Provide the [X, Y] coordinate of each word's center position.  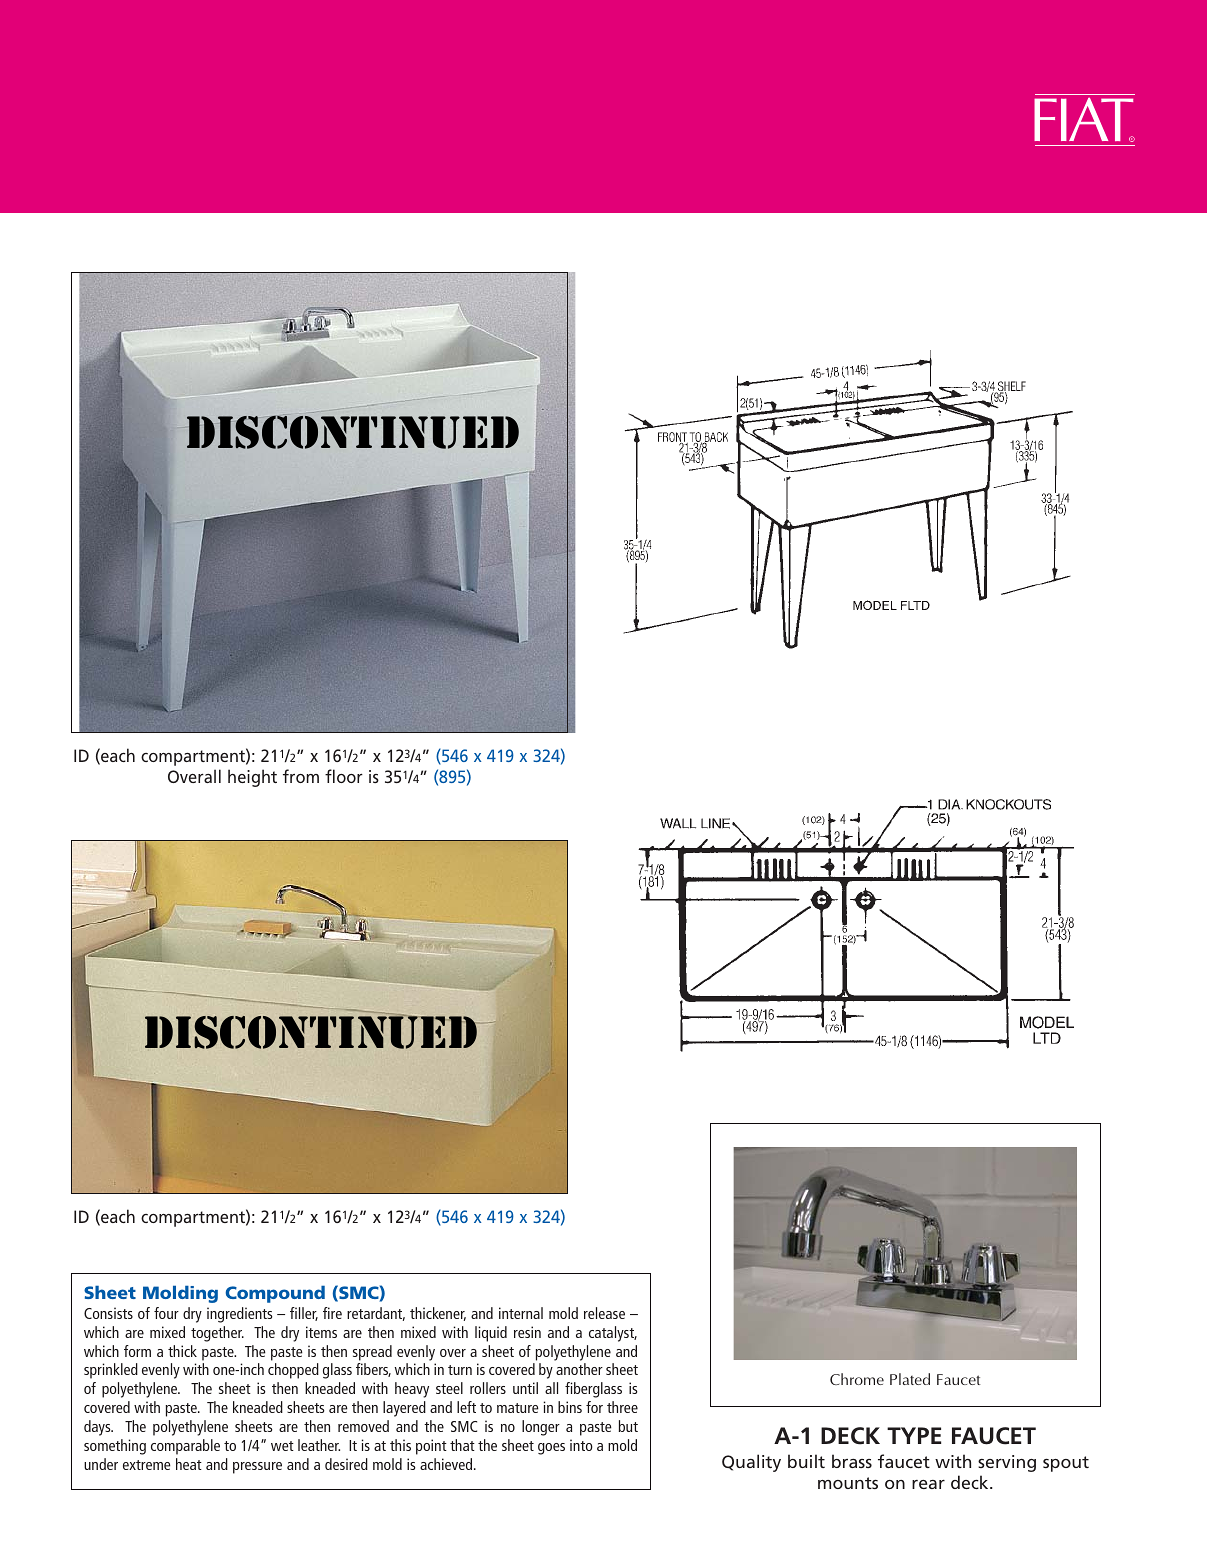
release [604, 1313]
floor [344, 776]
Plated [910, 1379]
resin [527, 1332]
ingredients [240, 1315]
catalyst [613, 1334]
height [252, 778]
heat [189, 1464]
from [301, 776]
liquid [491, 1334]
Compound [275, 1294]
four [166, 1313]
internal [521, 1313]
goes [551, 1449]
